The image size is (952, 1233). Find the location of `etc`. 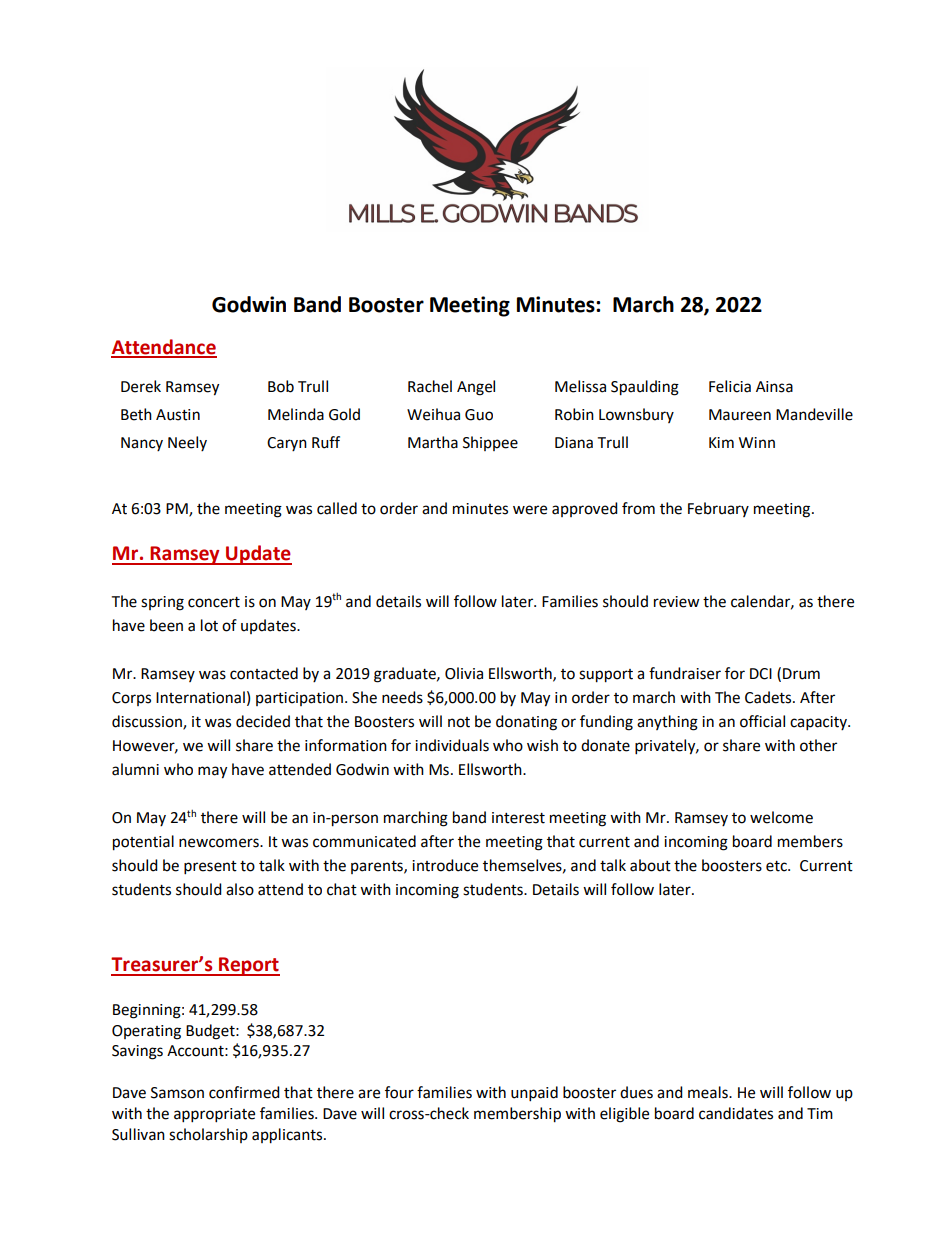

etc is located at coordinates (777, 866).
